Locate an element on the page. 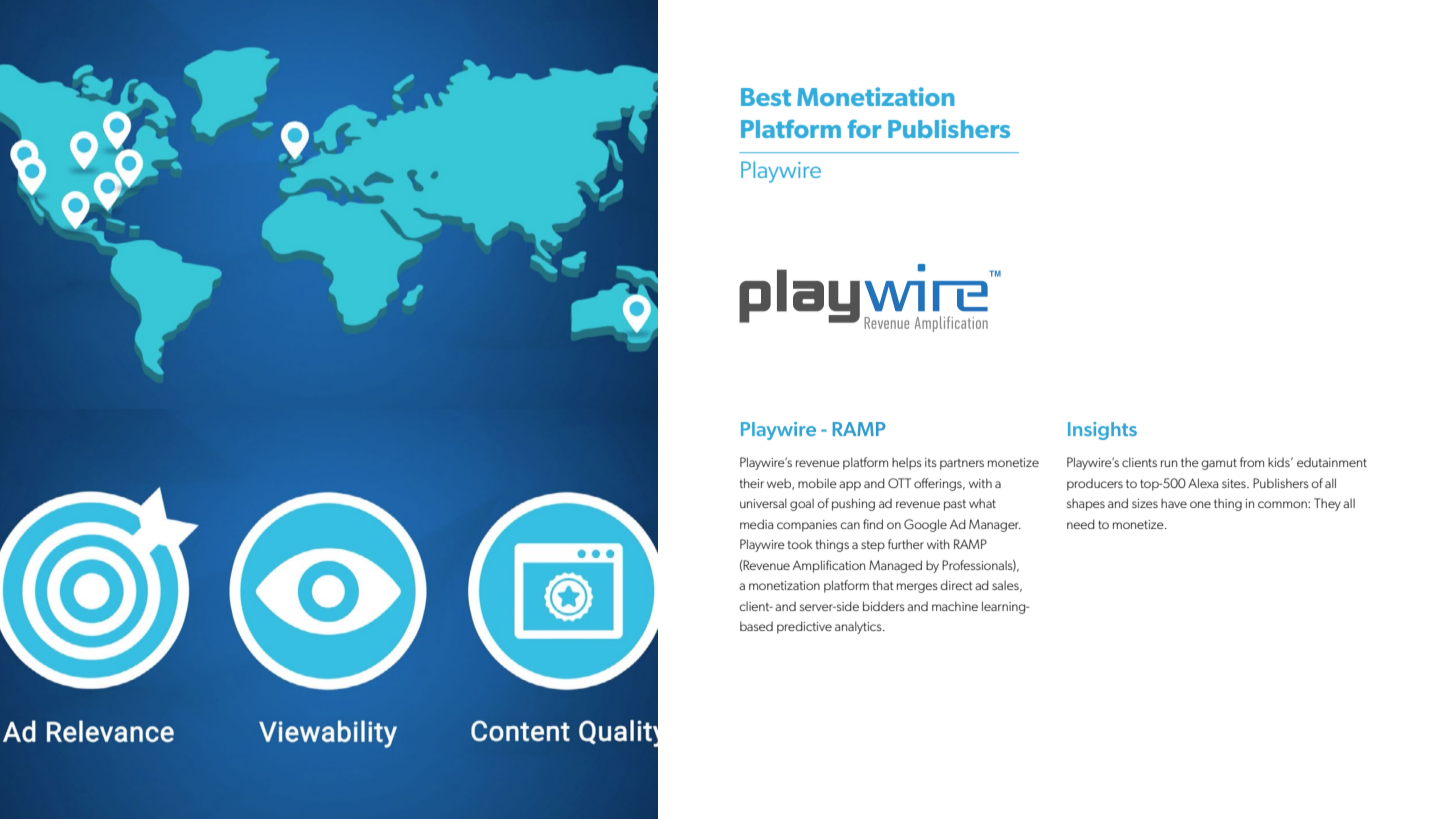 The height and width of the document is (819, 1456). shapes is located at coordinates (1086, 504).
